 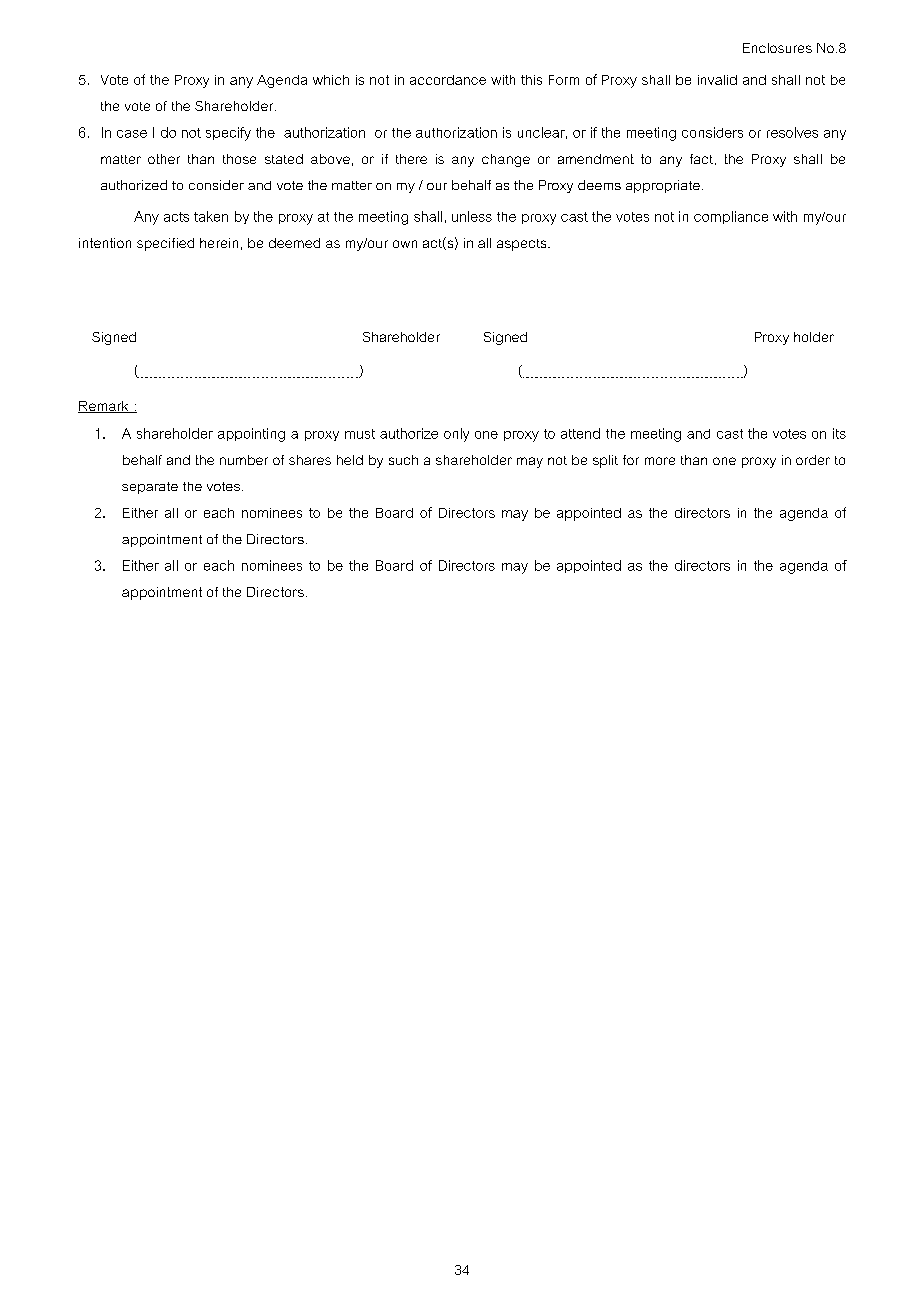 I want to click on taken, so click(x=211, y=216).
